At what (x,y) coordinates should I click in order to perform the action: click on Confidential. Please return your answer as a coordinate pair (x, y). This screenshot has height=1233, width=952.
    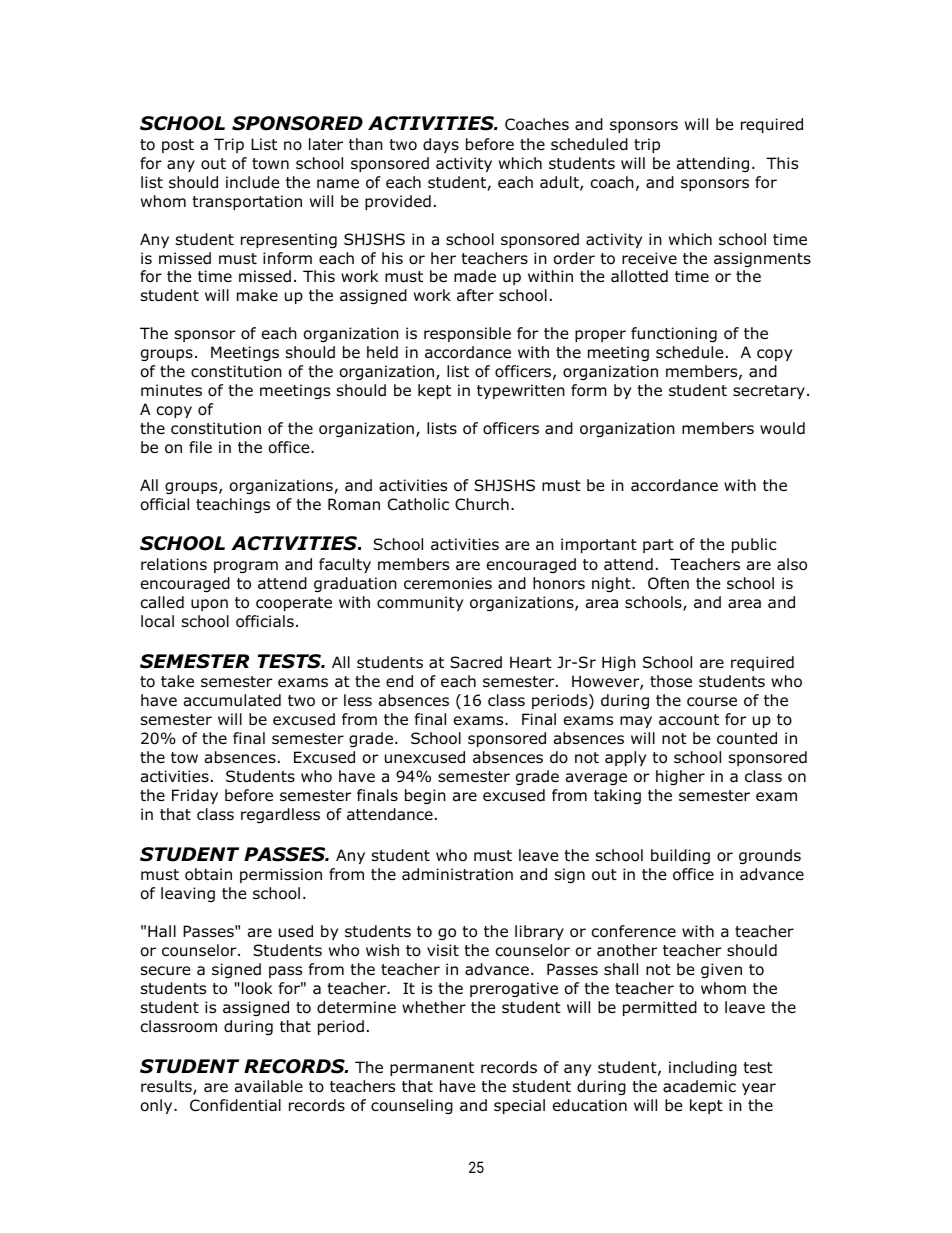
    Looking at the image, I should click on (235, 1105).
